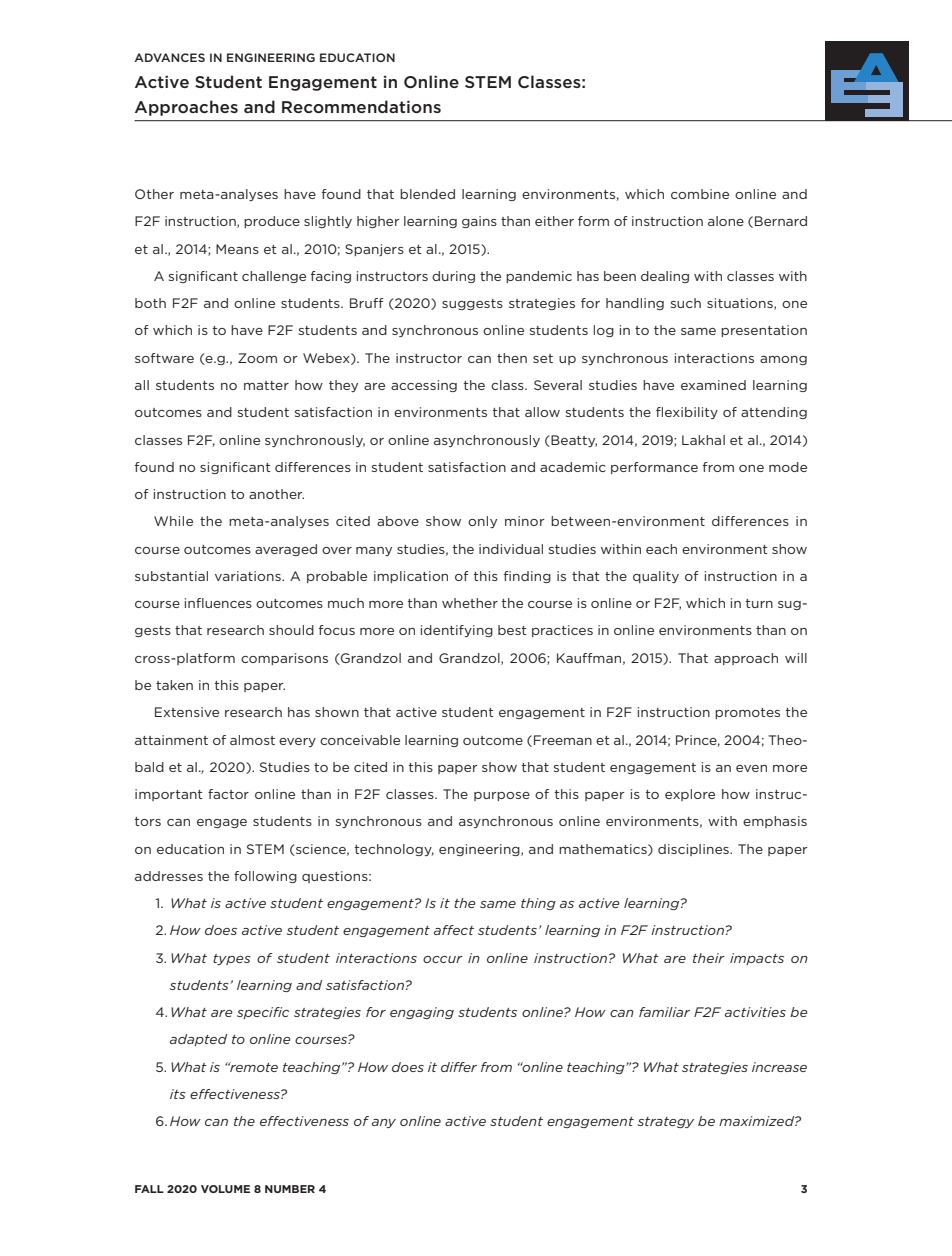  What do you see at coordinates (666, 1122) in the screenshot?
I see `strategy` at bounding box center [666, 1122].
